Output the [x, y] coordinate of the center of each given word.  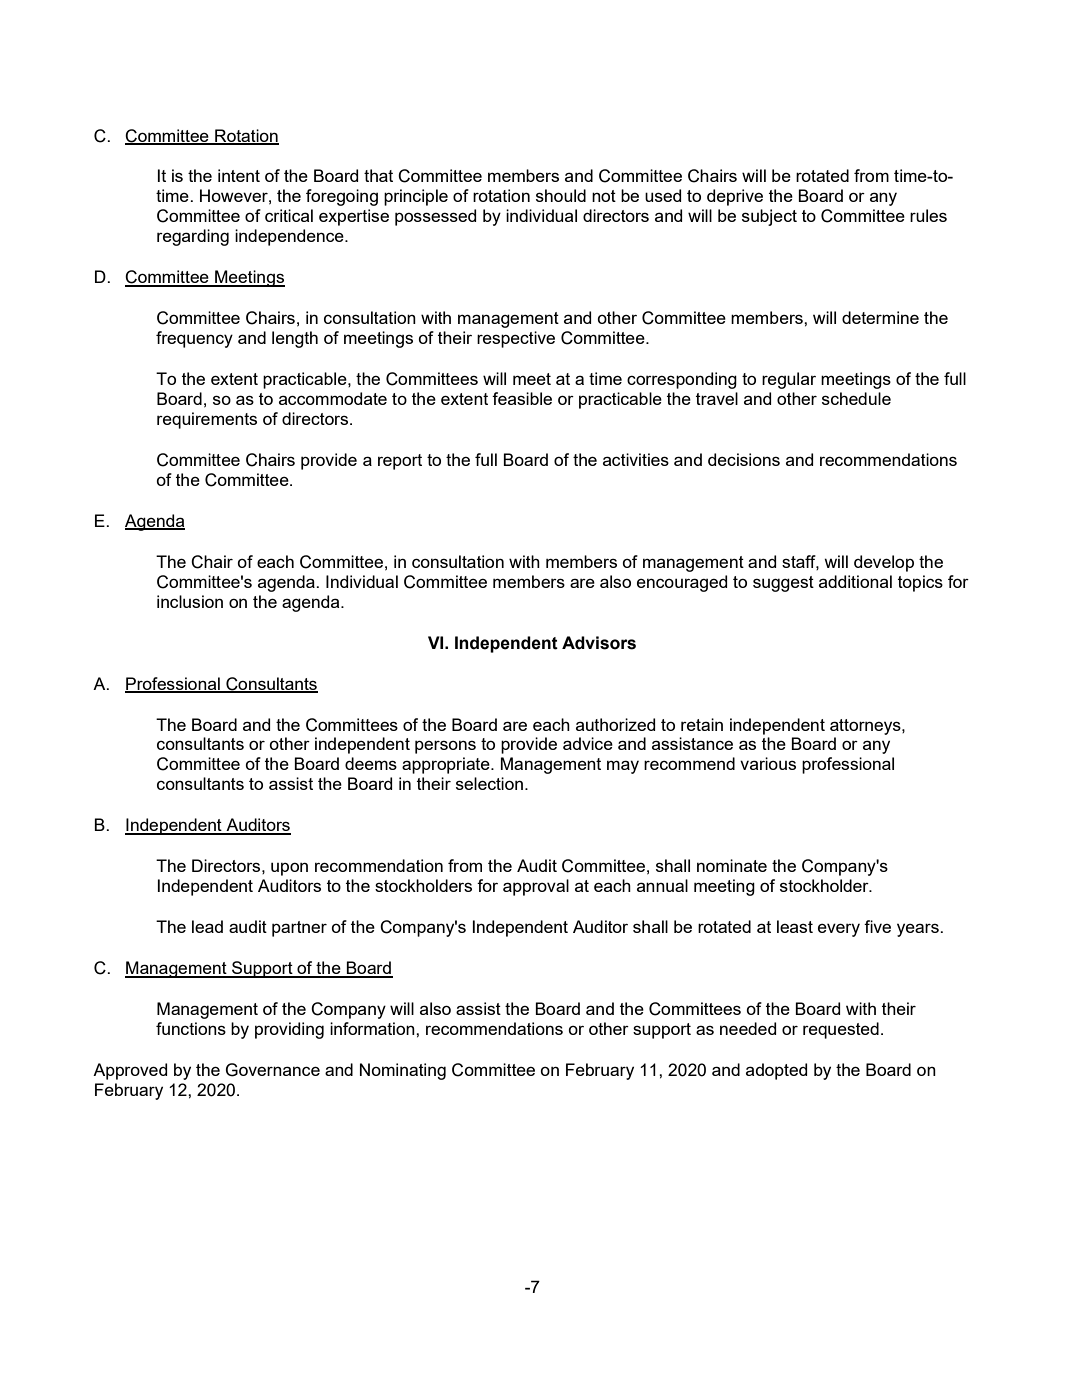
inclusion [190, 601]
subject [769, 217]
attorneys [866, 727]
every [839, 930]
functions [191, 1028]
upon [289, 869]
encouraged [682, 583]
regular [789, 380]
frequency [194, 339]
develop [884, 563]
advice [588, 743]
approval [536, 887]
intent [239, 175]
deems [371, 763]
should [561, 195]
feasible [522, 398]
